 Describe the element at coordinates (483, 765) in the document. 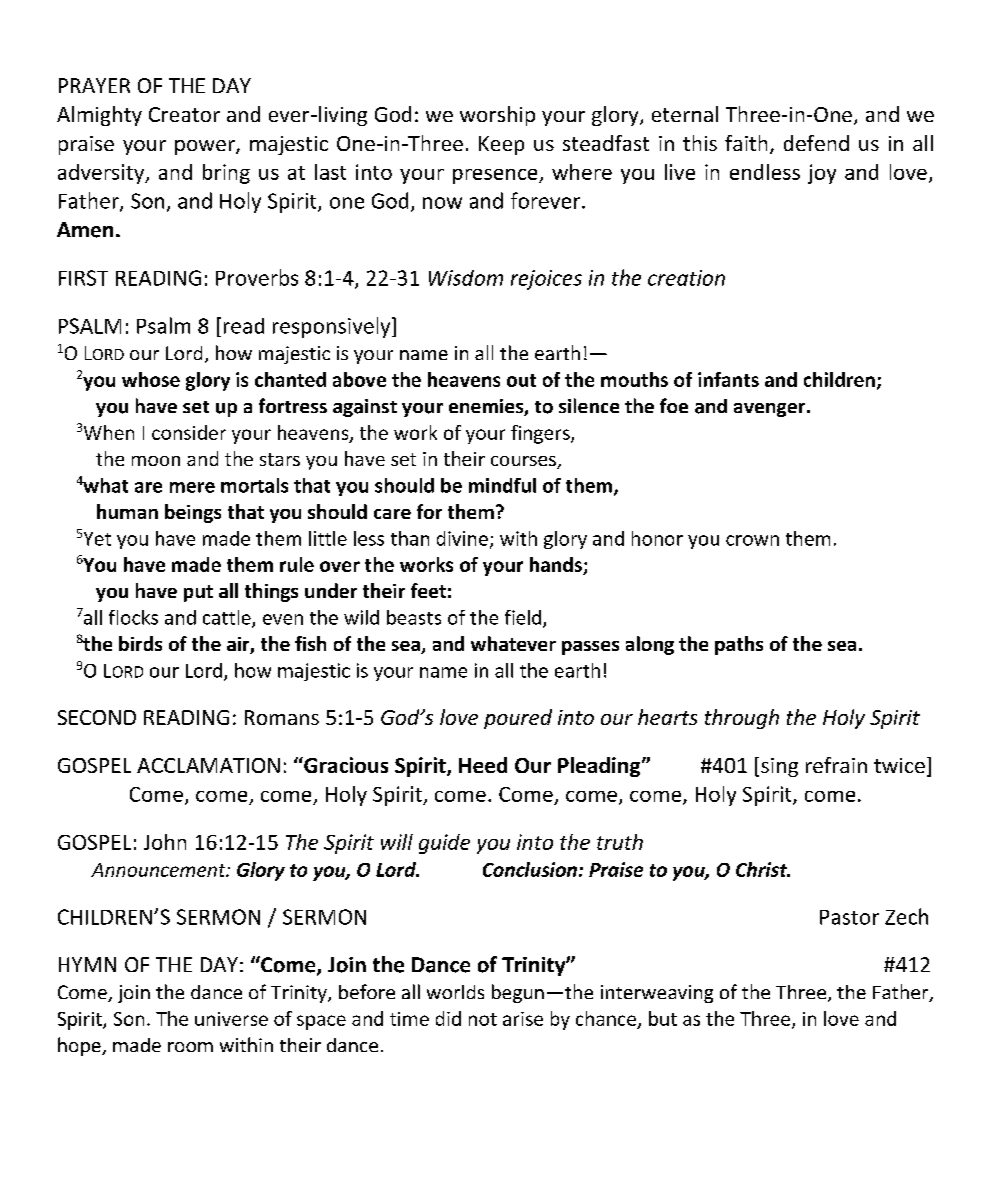

I see `Heed` at that location.
